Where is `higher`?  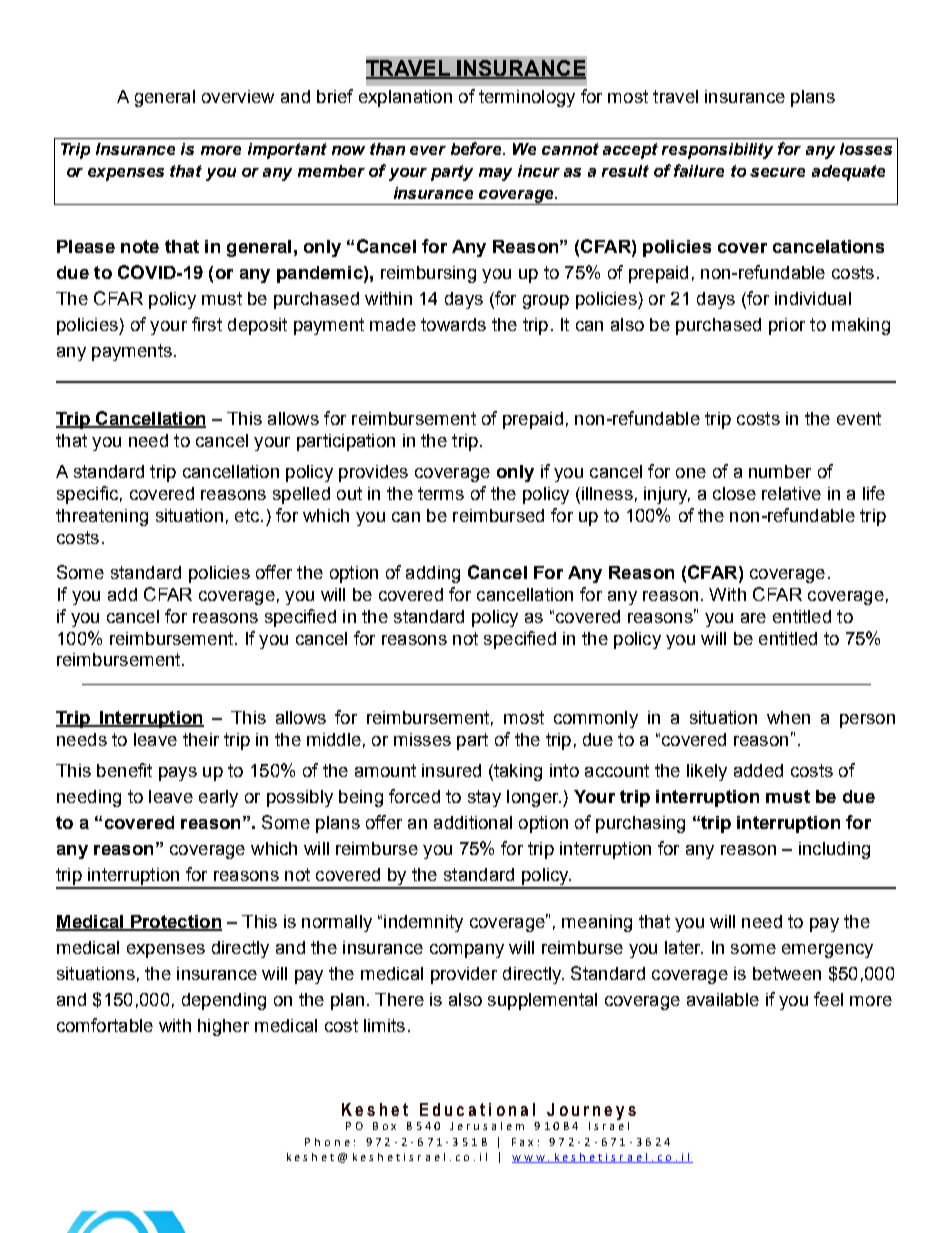 higher is located at coordinates (223, 1027).
